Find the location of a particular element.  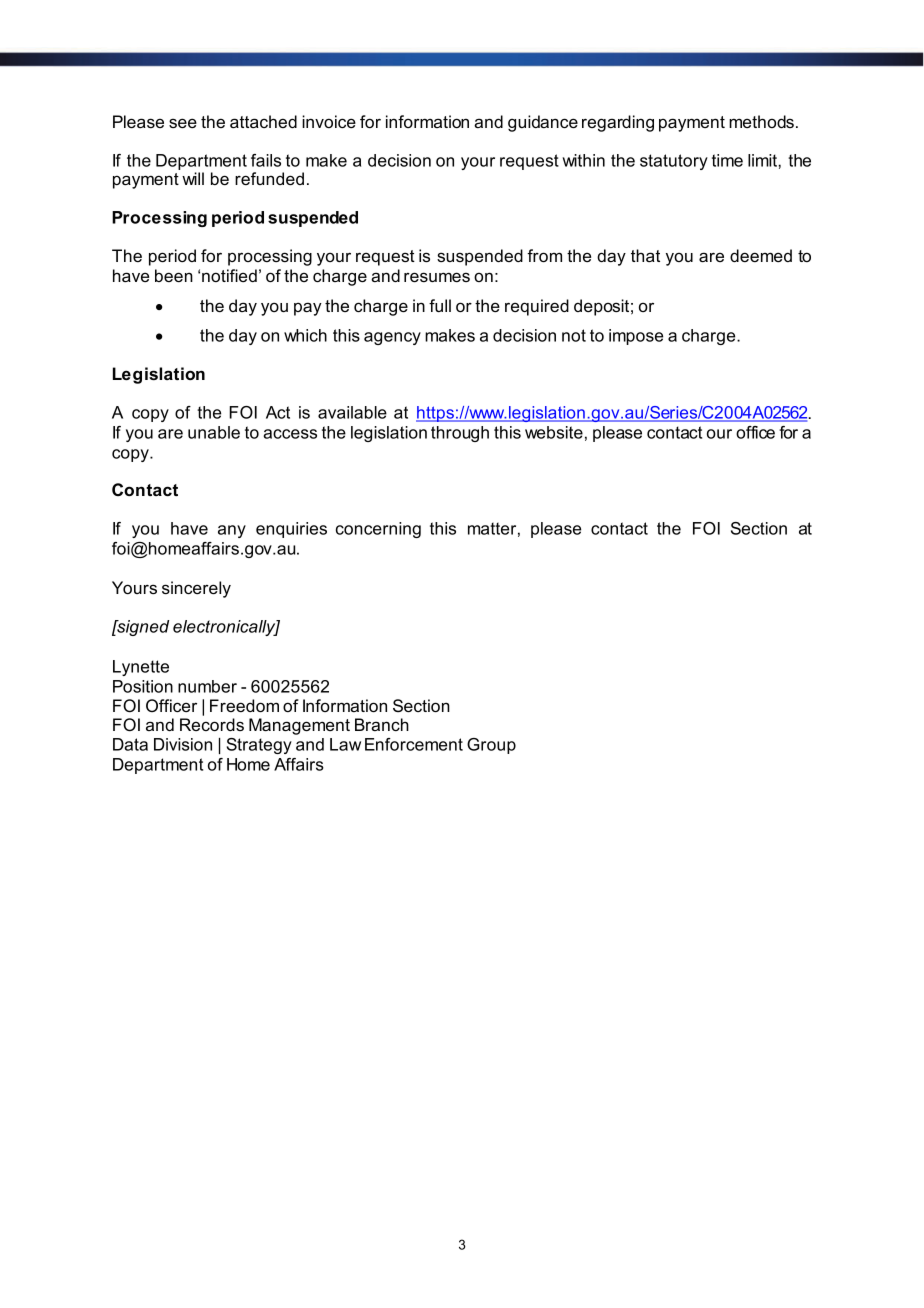

Records is located at coordinates (212, 724).
